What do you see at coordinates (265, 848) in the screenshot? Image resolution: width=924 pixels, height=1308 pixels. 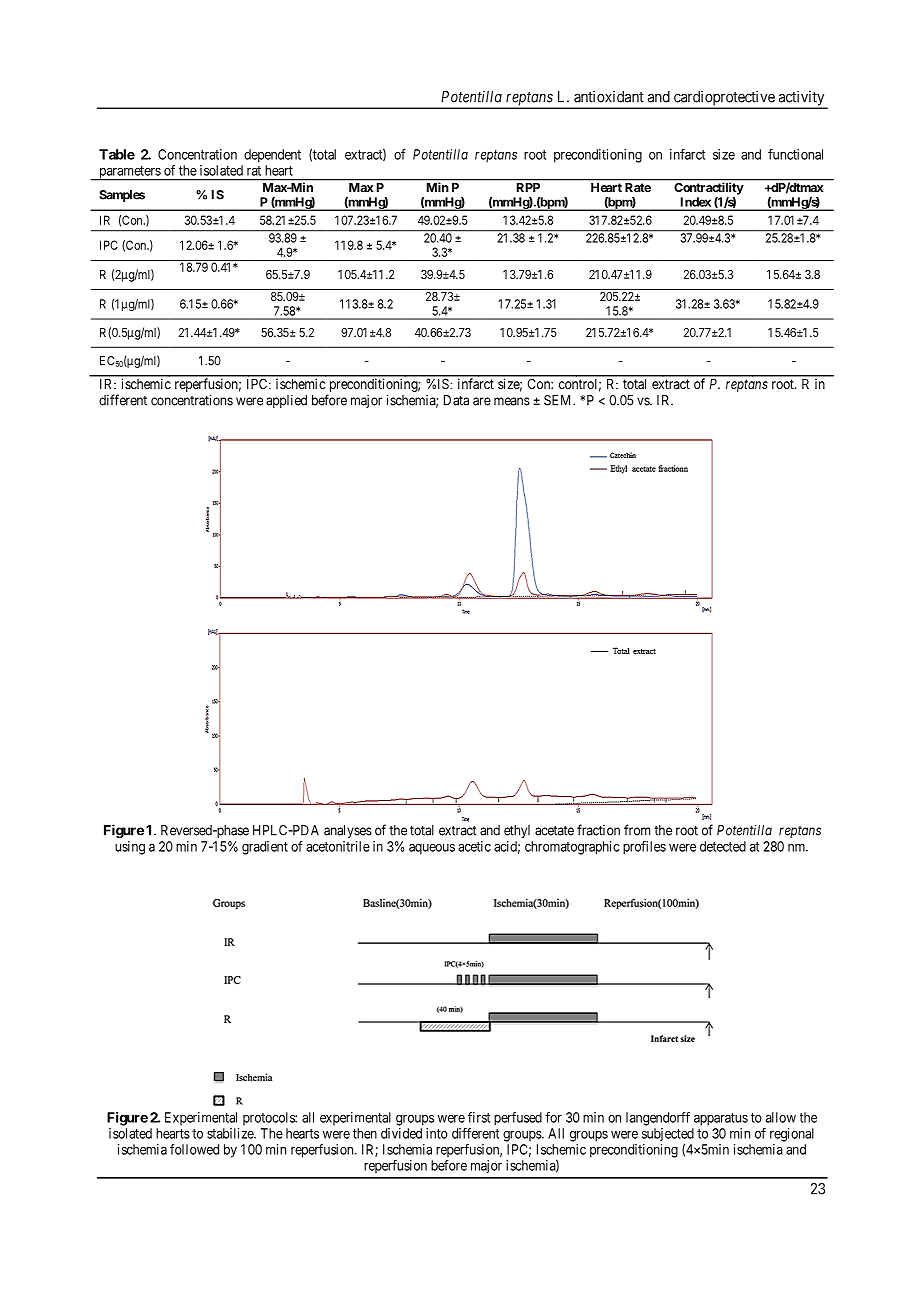 I see `gradient` at bounding box center [265, 848].
